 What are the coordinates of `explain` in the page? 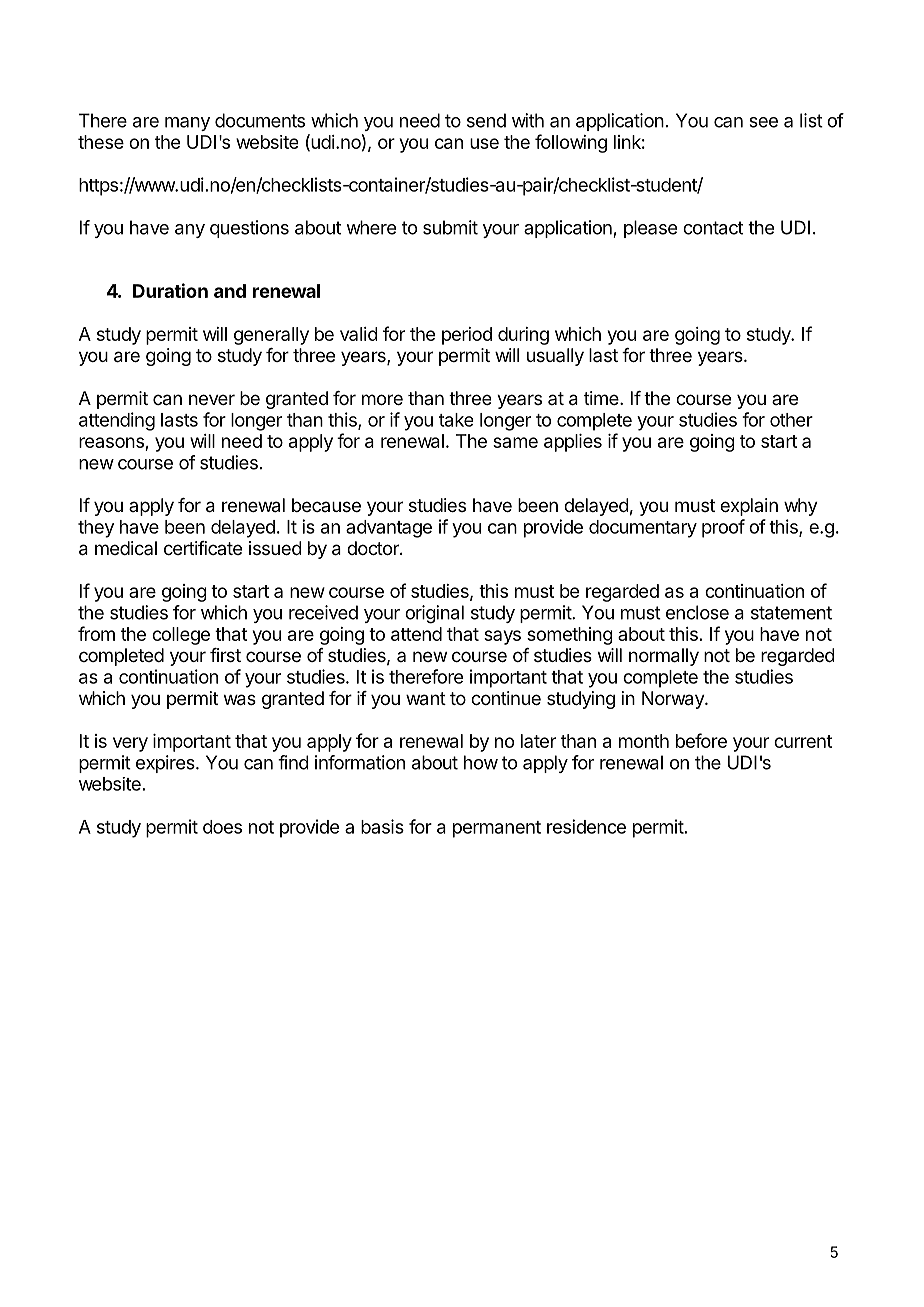 It's located at (749, 507).
